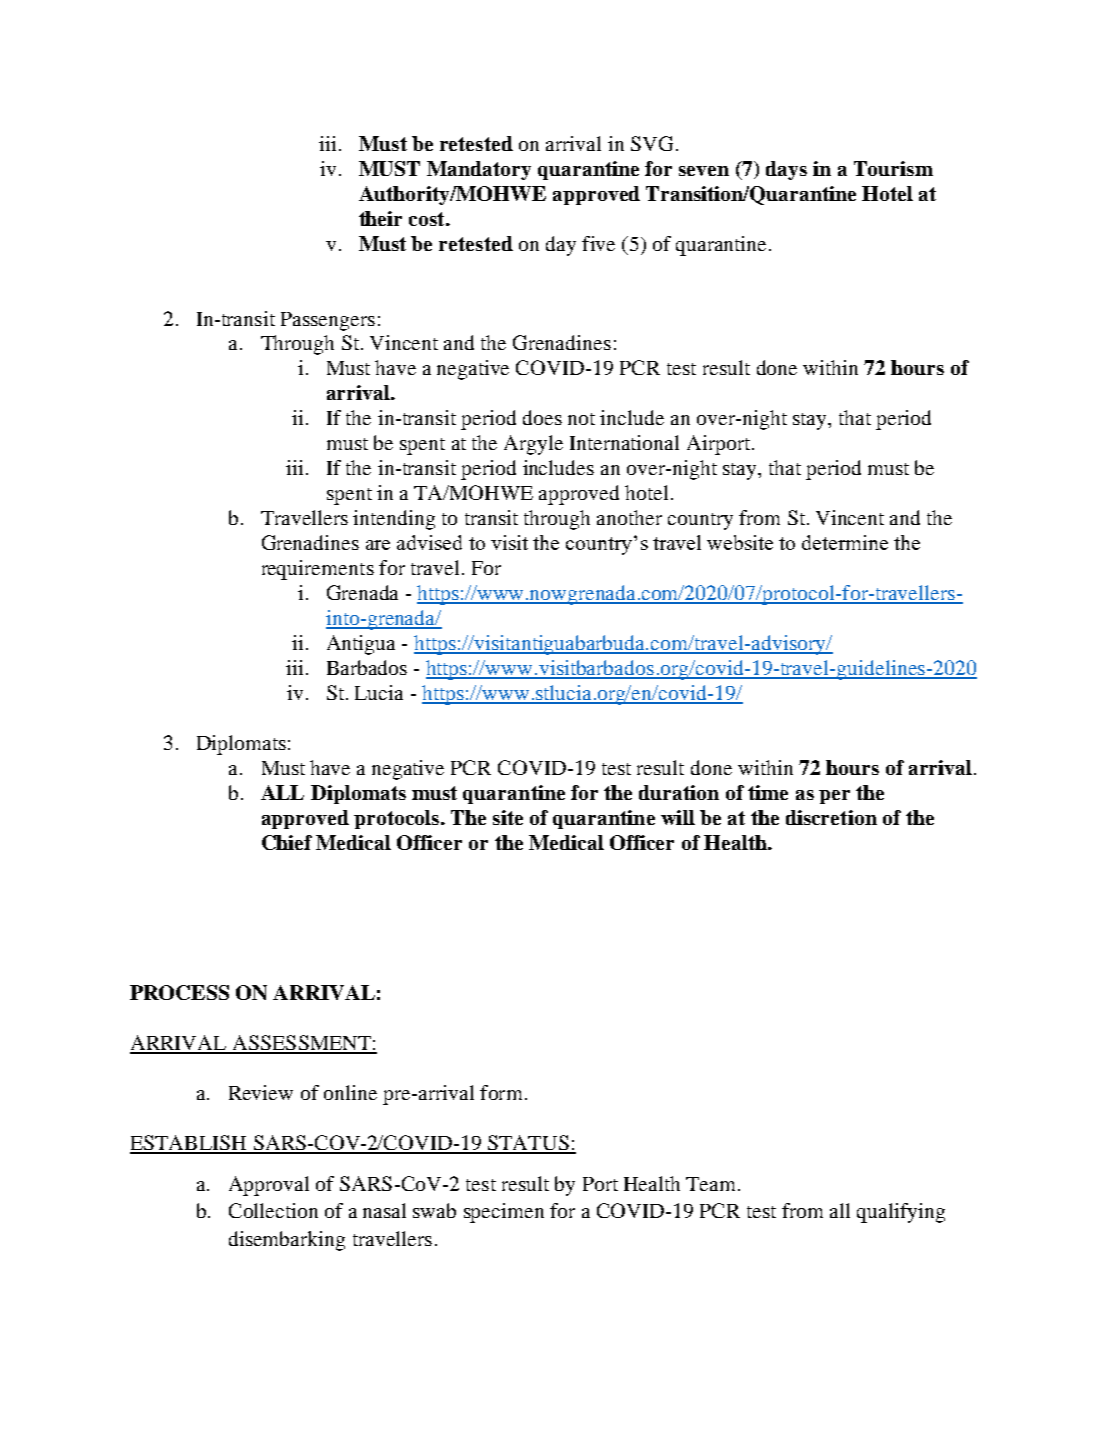 This document has height=1434, width=1108. I want to click on time, so click(768, 792).
